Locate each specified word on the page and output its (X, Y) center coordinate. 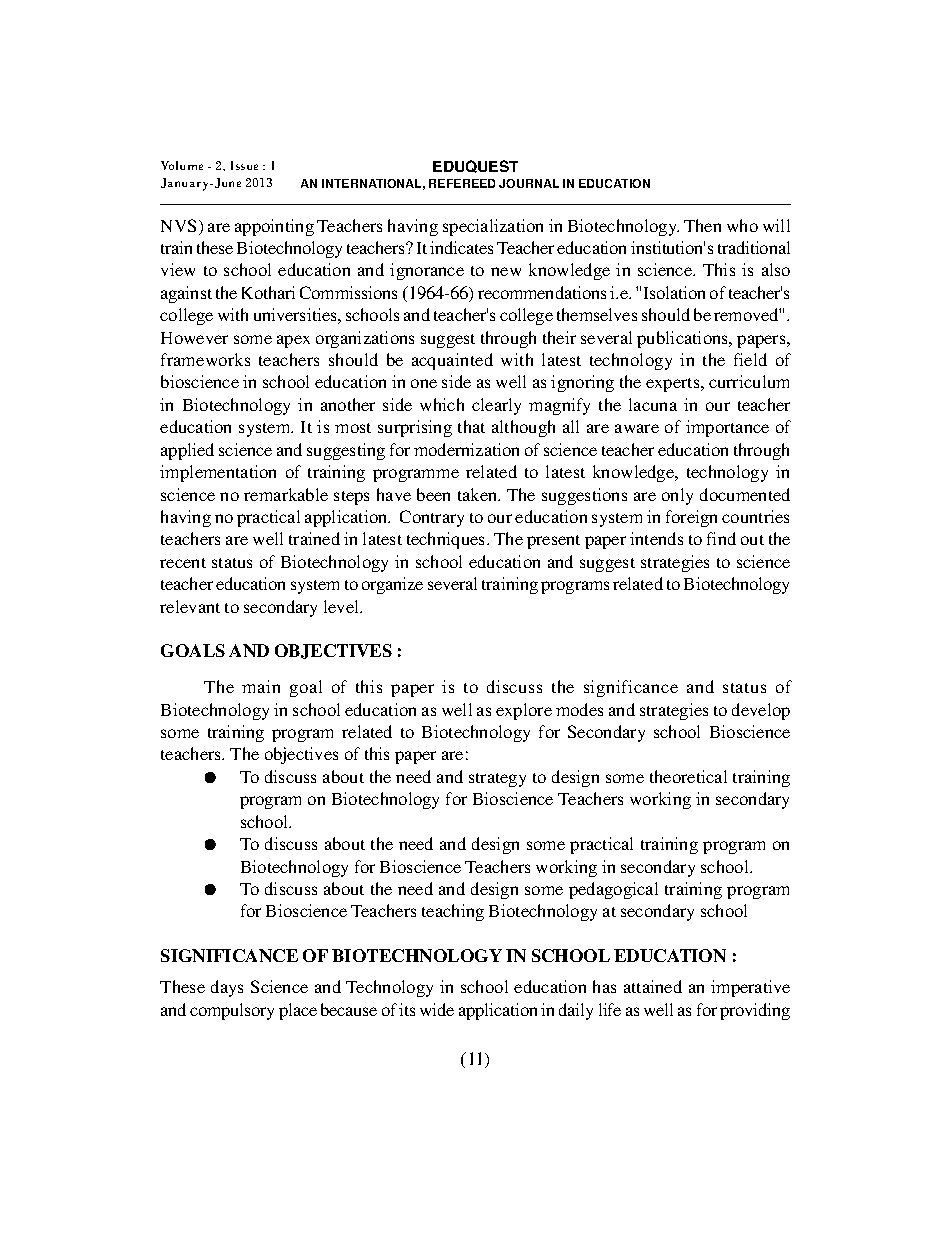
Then (702, 225)
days (227, 988)
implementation (218, 473)
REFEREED (462, 183)
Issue (244, 165)
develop (761, 711)
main (261, 686)
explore (524, 711)
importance (727, 428)
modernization (466, 449)
